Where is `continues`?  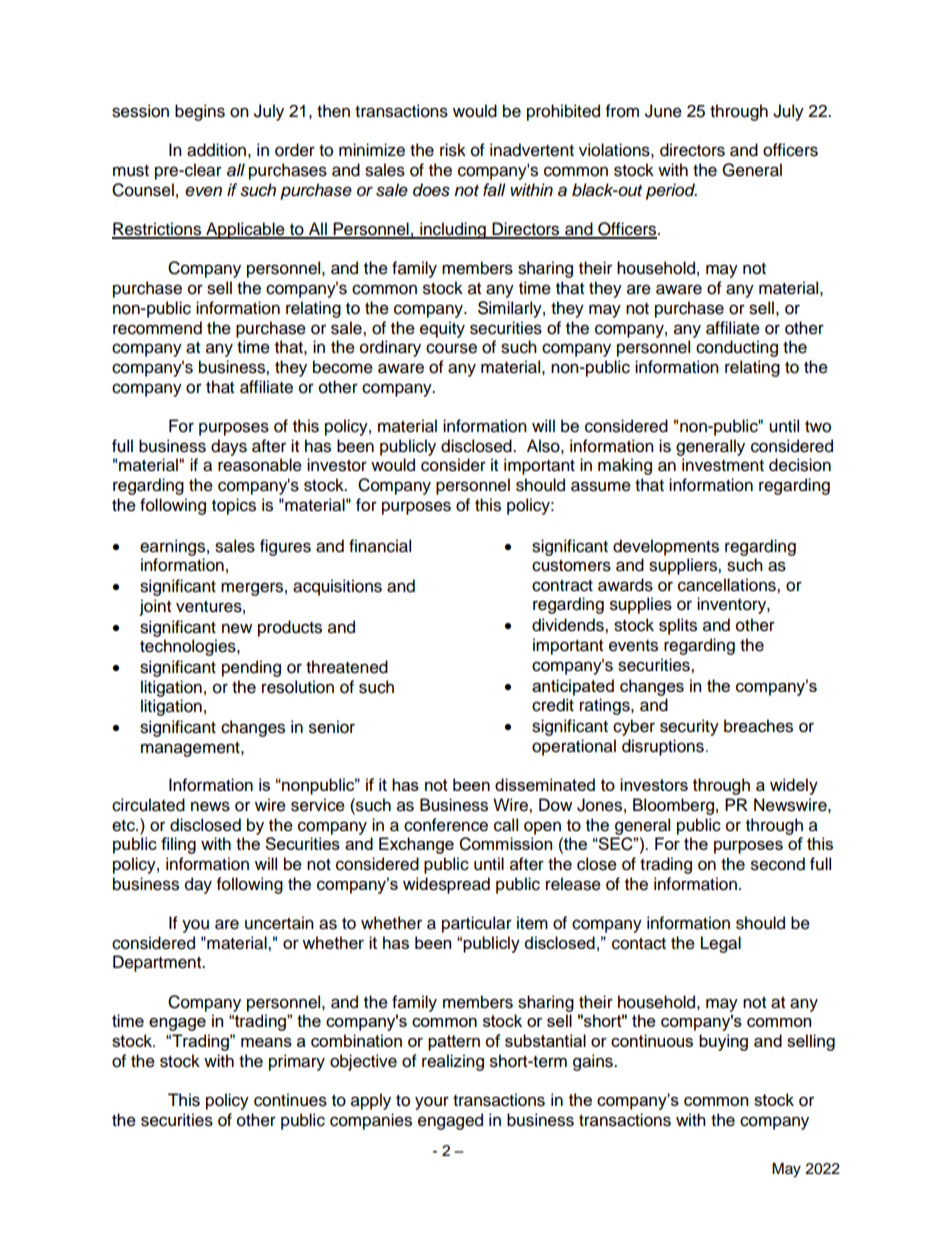 continues is located at coordinates (290, 1100).
